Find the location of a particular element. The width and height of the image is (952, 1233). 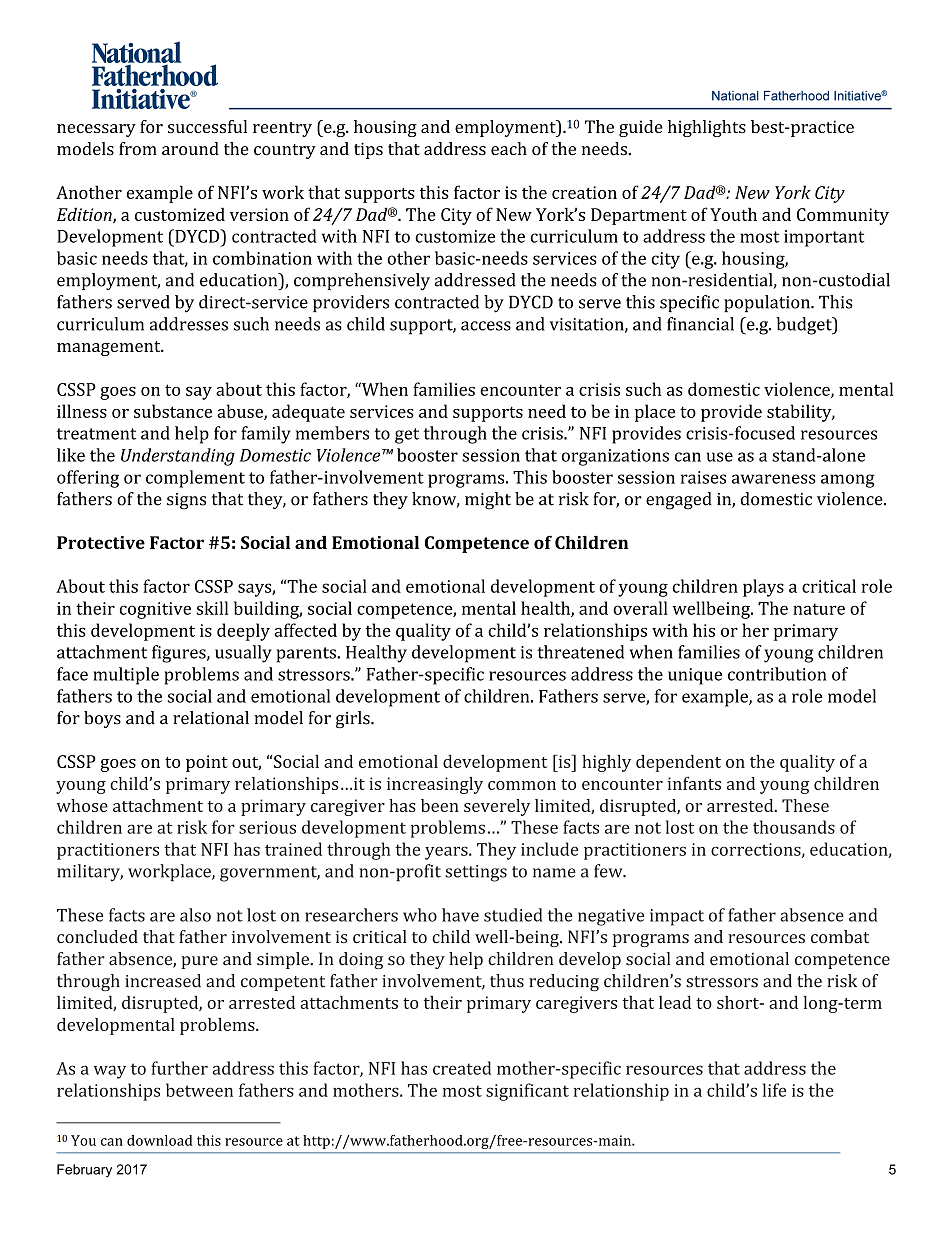

each is located at coordinates (509, 149).
